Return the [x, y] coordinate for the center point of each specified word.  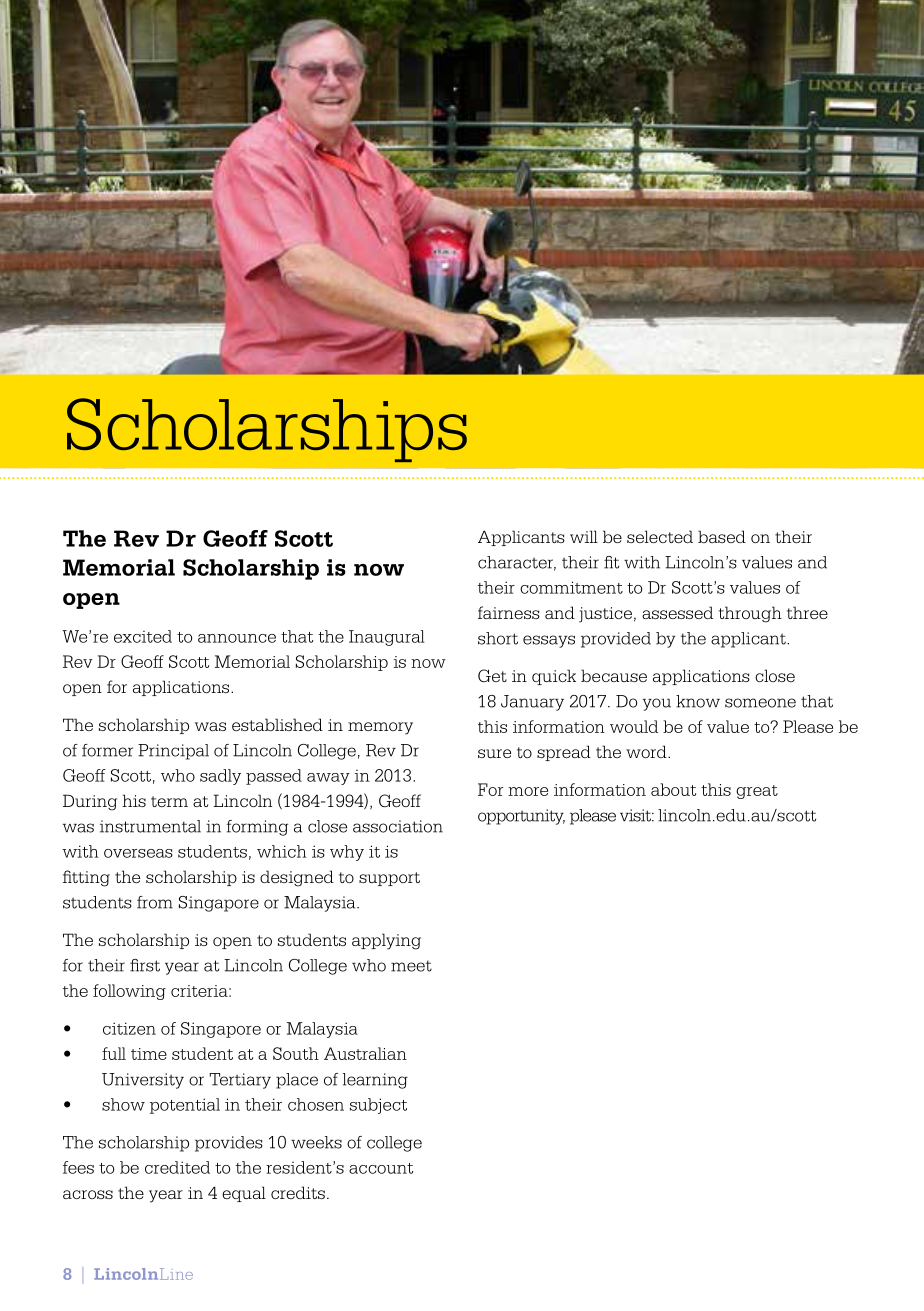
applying [386, 941]
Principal [173, 752]
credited [177, 1167]
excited [143, 636]
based [722, 536]
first [145, 965]
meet [411, 966]
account [381, 1168]
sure [494, 753]
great [757, 792]
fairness [509, 612]
